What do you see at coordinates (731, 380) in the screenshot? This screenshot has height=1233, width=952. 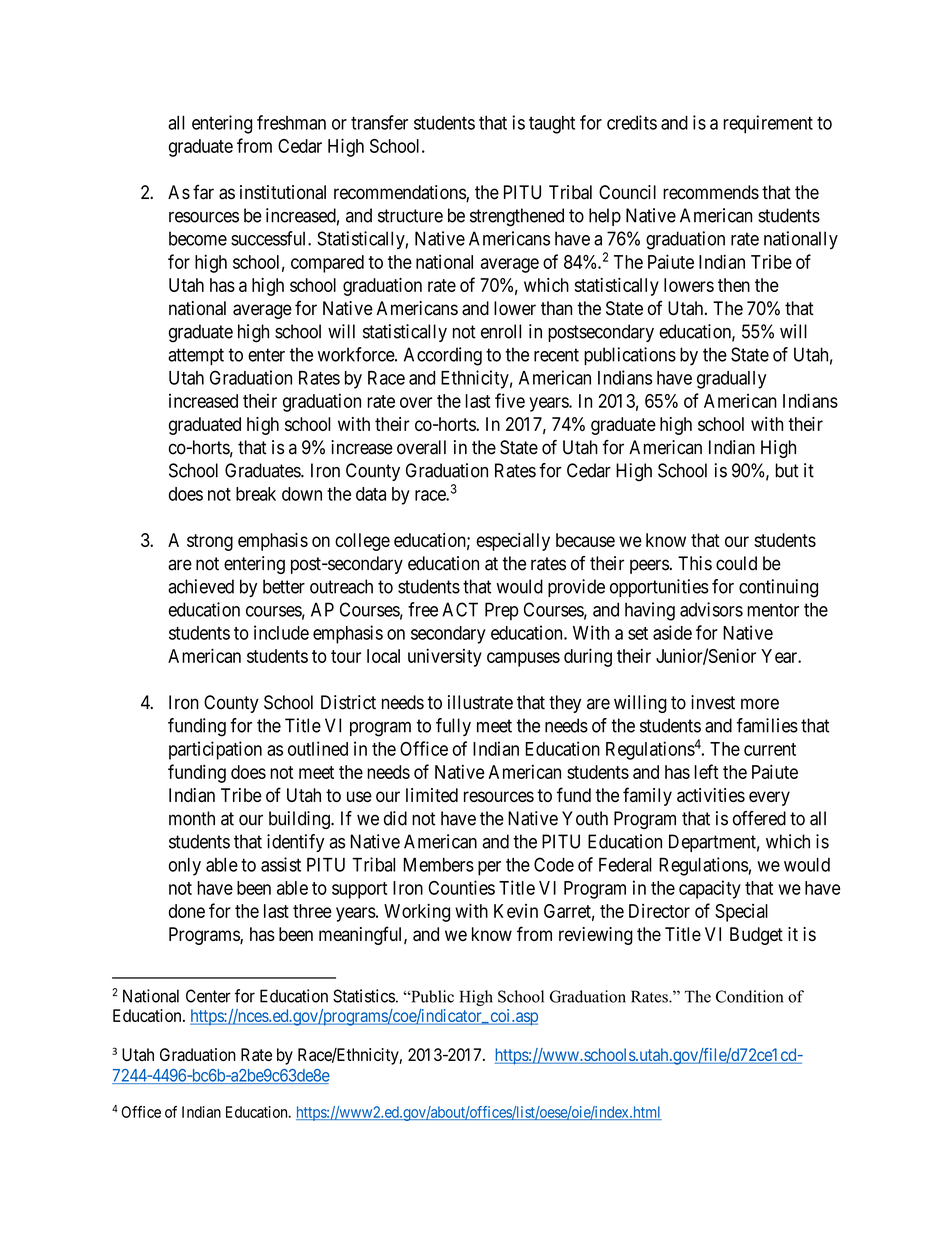 I see `gradually` at bounding box center [731, 380].
